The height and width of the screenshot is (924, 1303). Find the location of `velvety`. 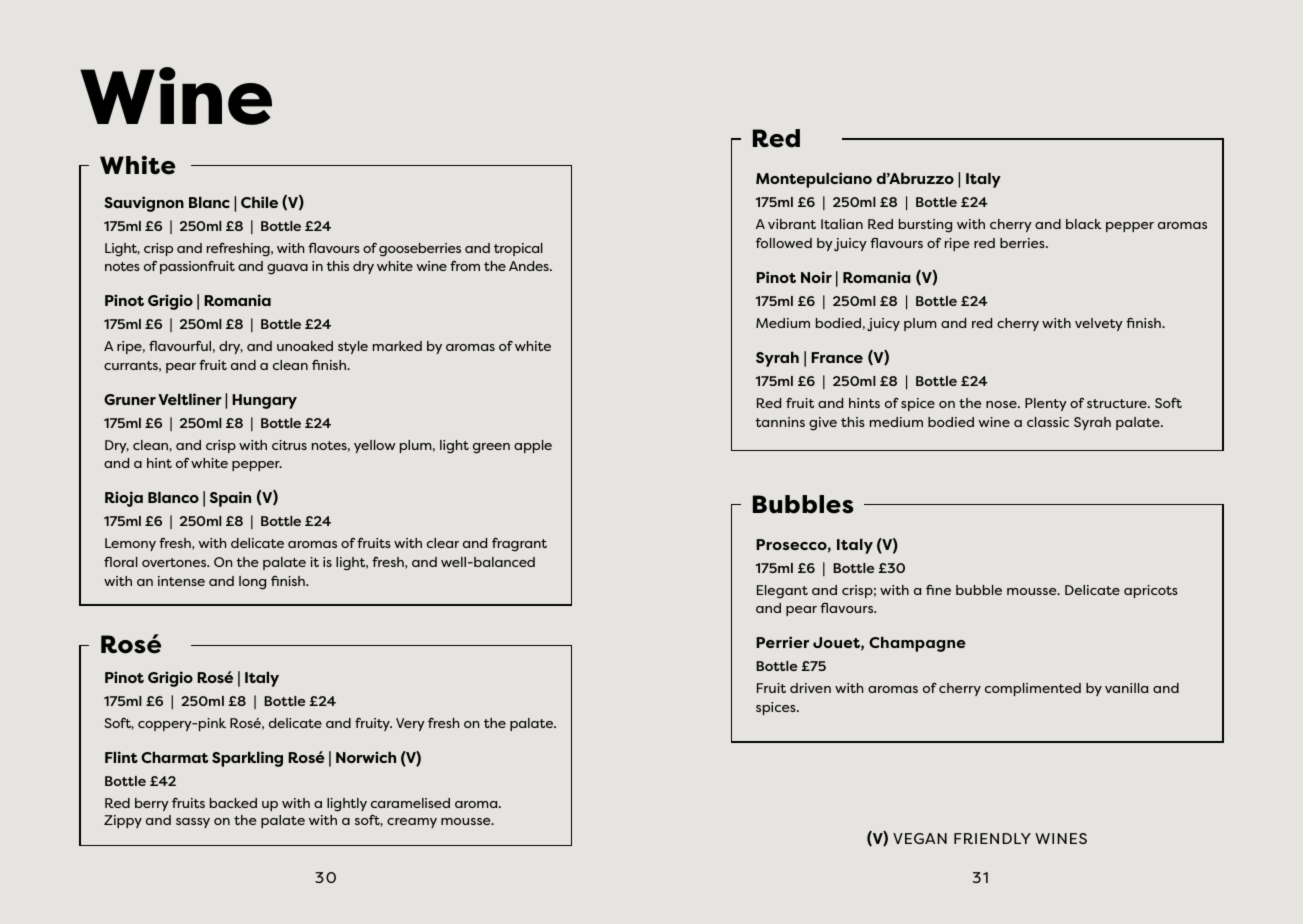

velvety is located at coordinates (1099, 324).
